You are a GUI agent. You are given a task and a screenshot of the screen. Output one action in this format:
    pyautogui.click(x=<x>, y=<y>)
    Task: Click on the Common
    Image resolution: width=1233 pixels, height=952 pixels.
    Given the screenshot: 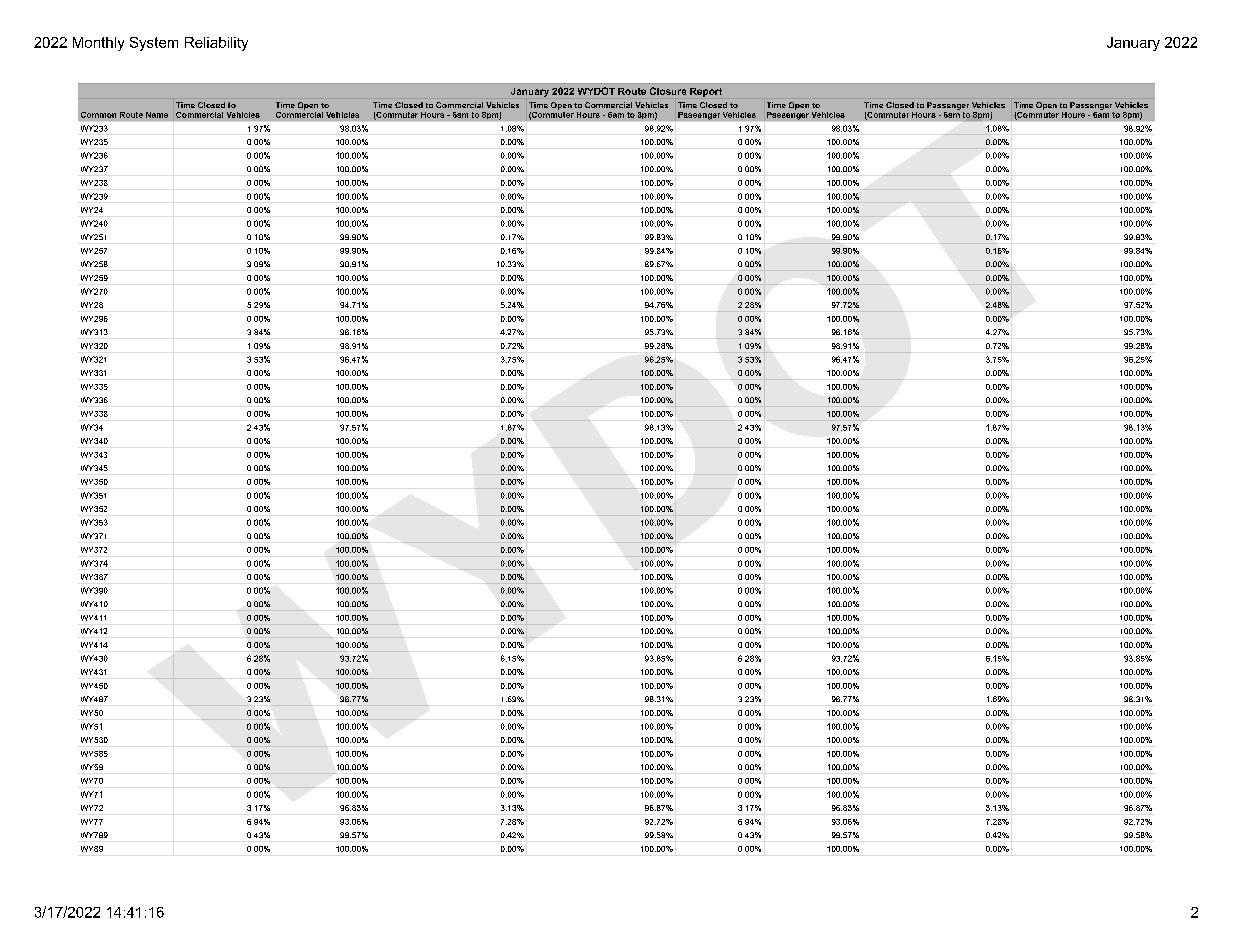 What is the action you would take?
    pyautogui.click(x=98, y=115)
